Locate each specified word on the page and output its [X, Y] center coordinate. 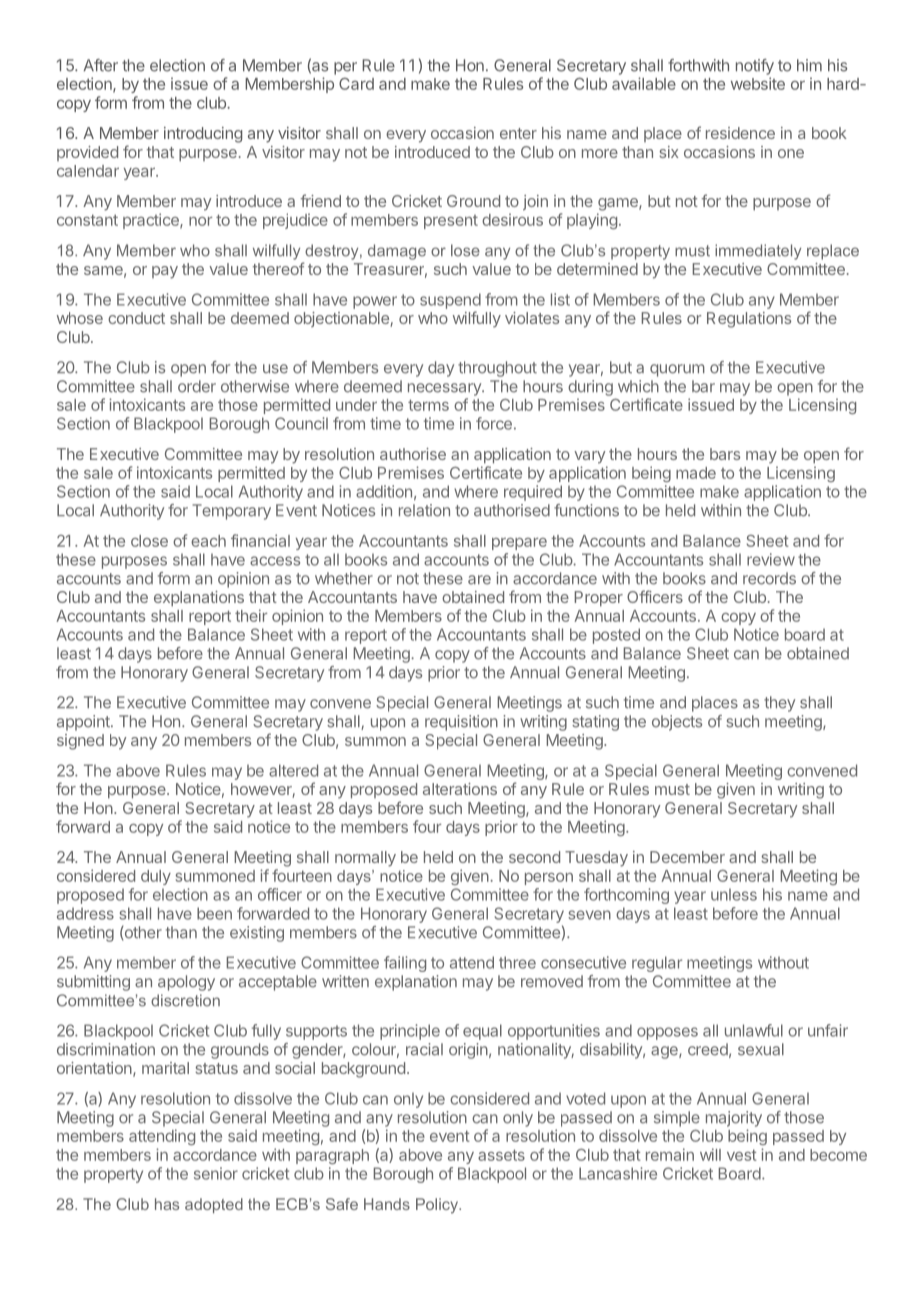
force [494, 423]
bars [725, 454]
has [167, 1204]
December [687, 857]
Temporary [231, 512]
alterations [460, 789]
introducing [203, 135]
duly [156, 877]
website [758, 83]
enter [518, 133]
